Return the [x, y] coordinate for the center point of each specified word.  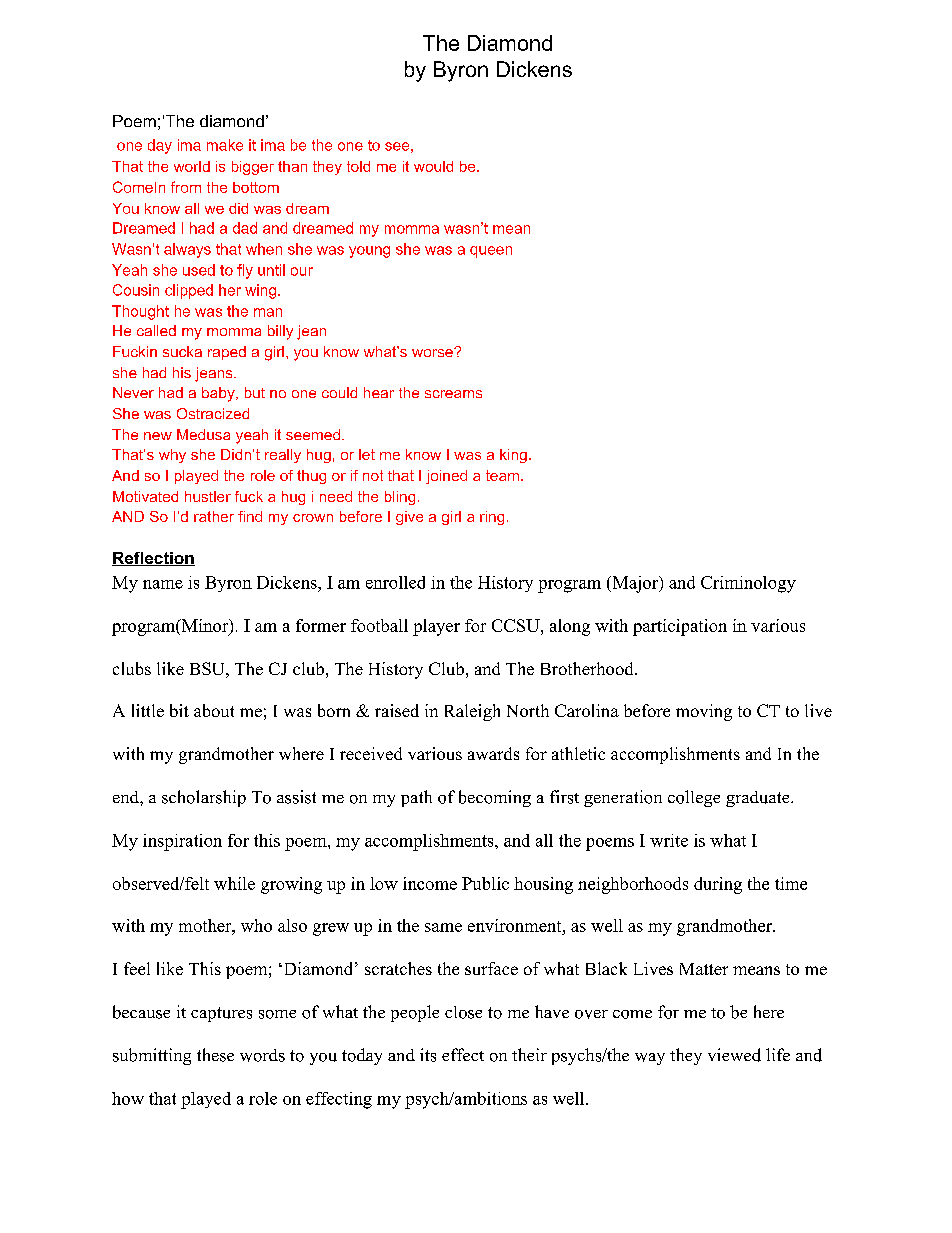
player [436, 627]
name [163, 584]
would [433, 166]
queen [491, 252]
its [428, 1055]
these [215, 1055]
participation [680, 627]
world [192, 166]
